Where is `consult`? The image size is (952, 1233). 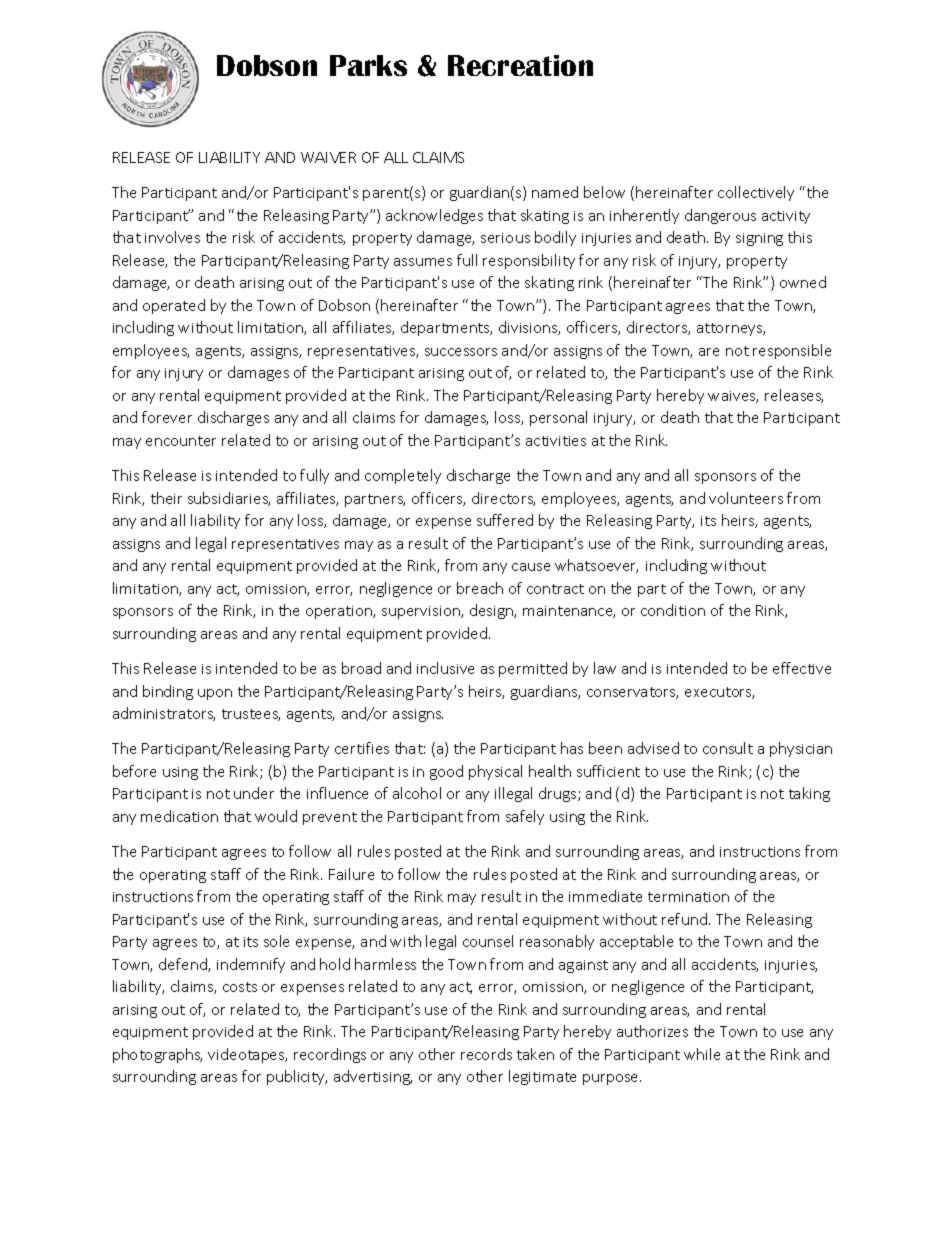
consult is located at coordinates (728, 748).
